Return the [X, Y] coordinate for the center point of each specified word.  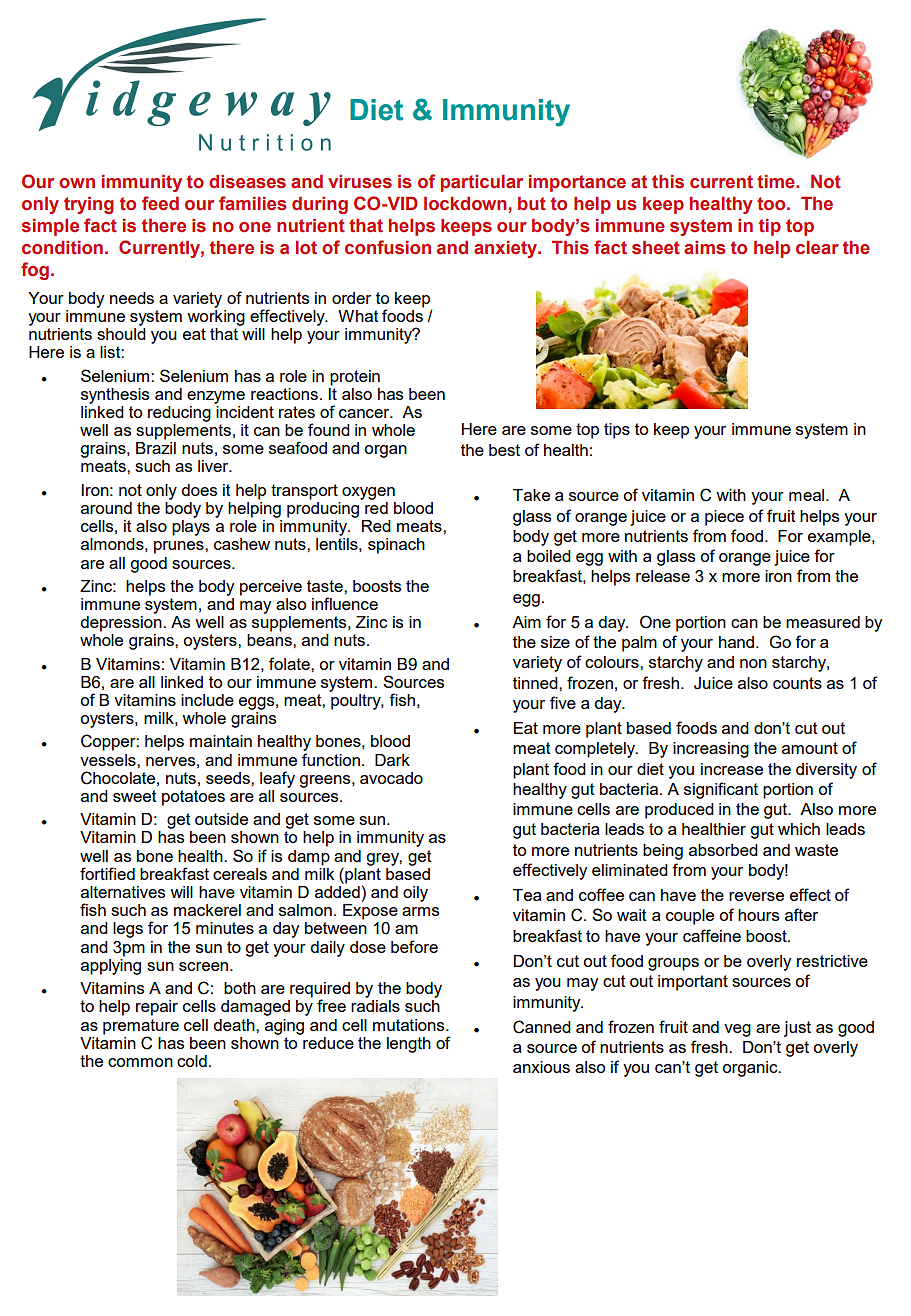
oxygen [368, 493]
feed [160, 203]
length [409, 1045]
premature [141, 1027]
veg [737, 1030]
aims [704, 248]
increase [732, 769]
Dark [392, 760]
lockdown [465, 204]
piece [724, 518]
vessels [109, 760]
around [106, 508]
